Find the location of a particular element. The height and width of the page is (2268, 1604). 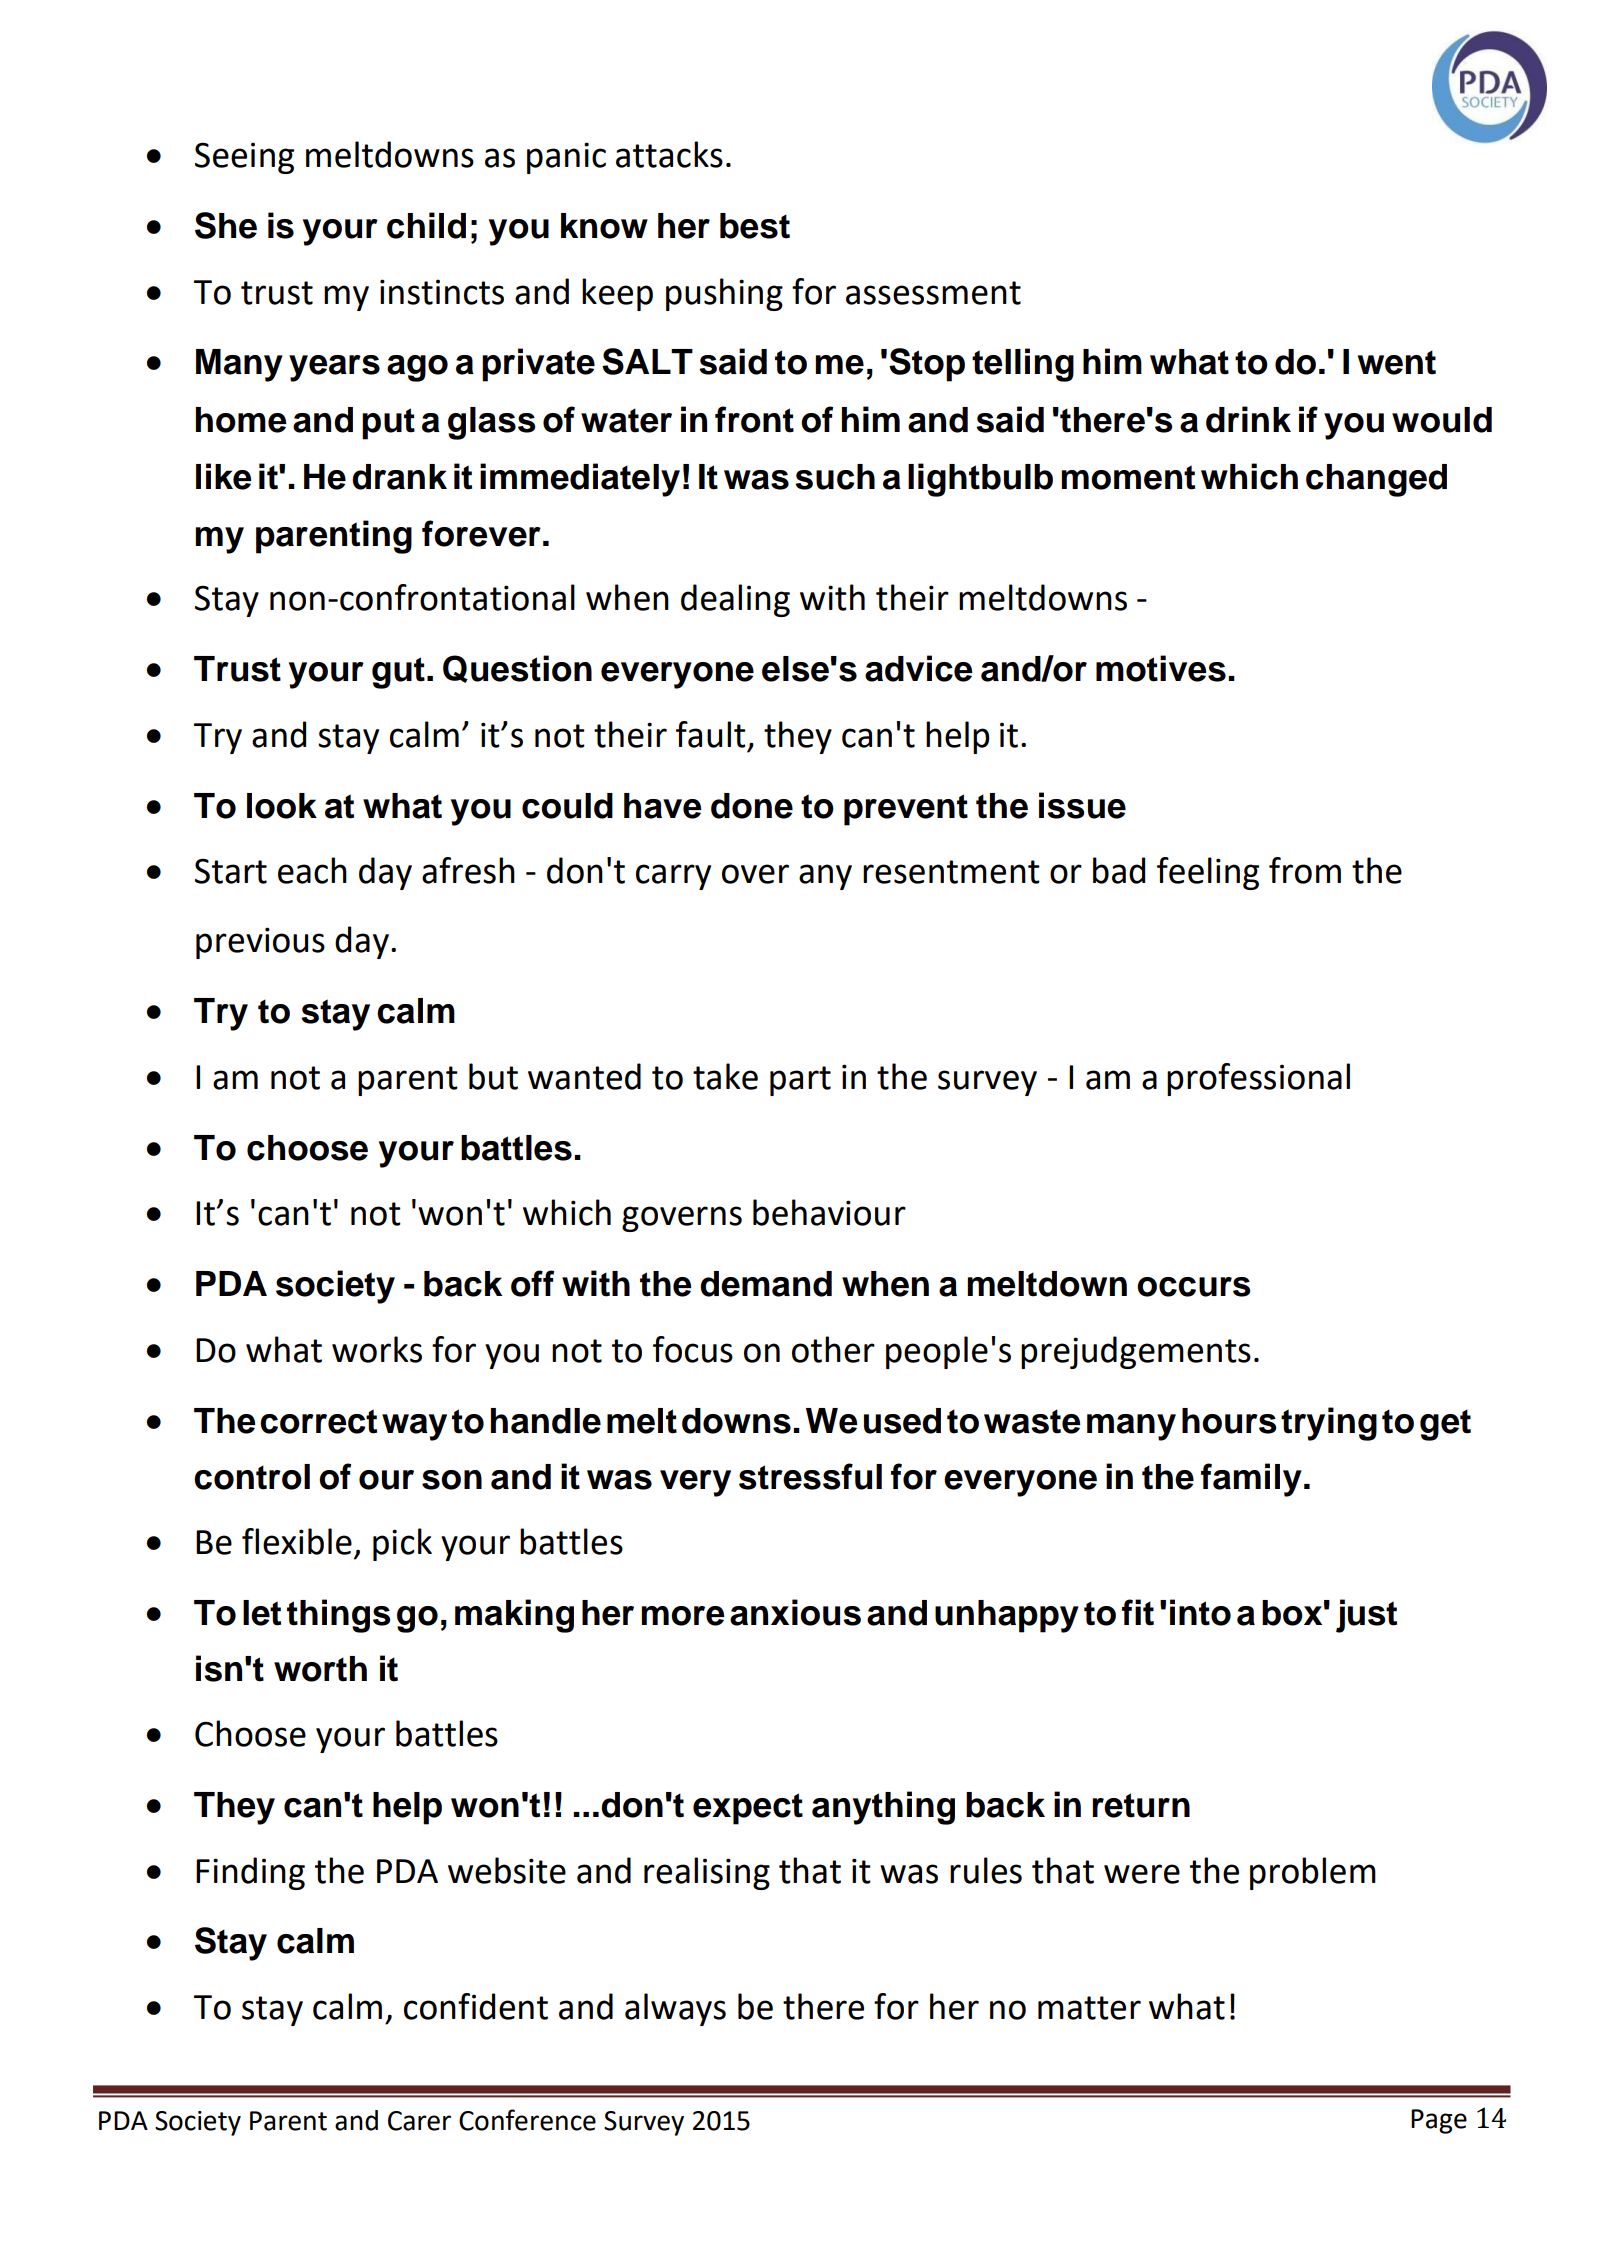

advice is located at coordinates (919, 668).
